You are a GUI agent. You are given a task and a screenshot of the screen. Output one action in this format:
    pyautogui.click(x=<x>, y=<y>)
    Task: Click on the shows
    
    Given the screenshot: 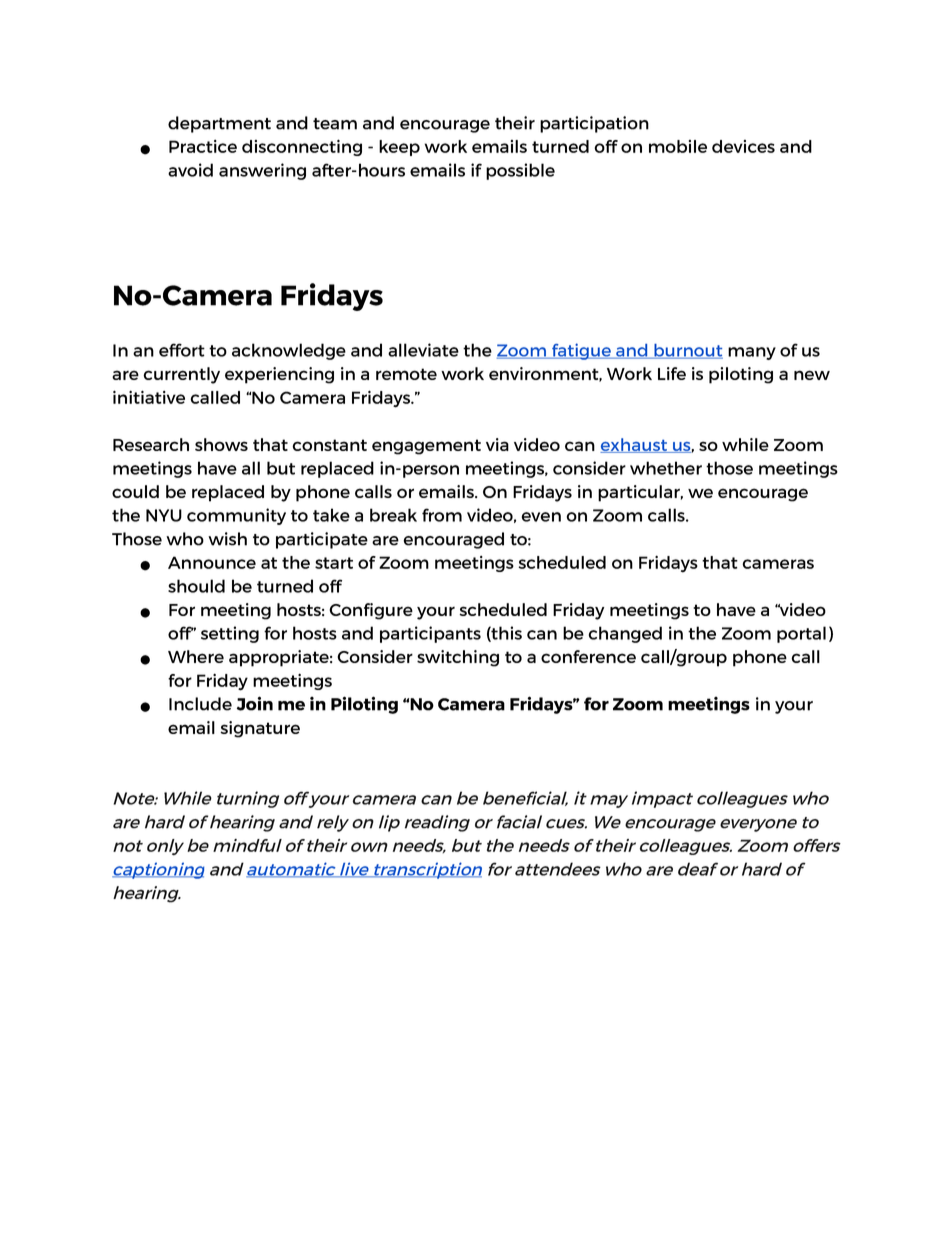 What is the action you would take?
    pyautogui.click(x=221, y=444)
